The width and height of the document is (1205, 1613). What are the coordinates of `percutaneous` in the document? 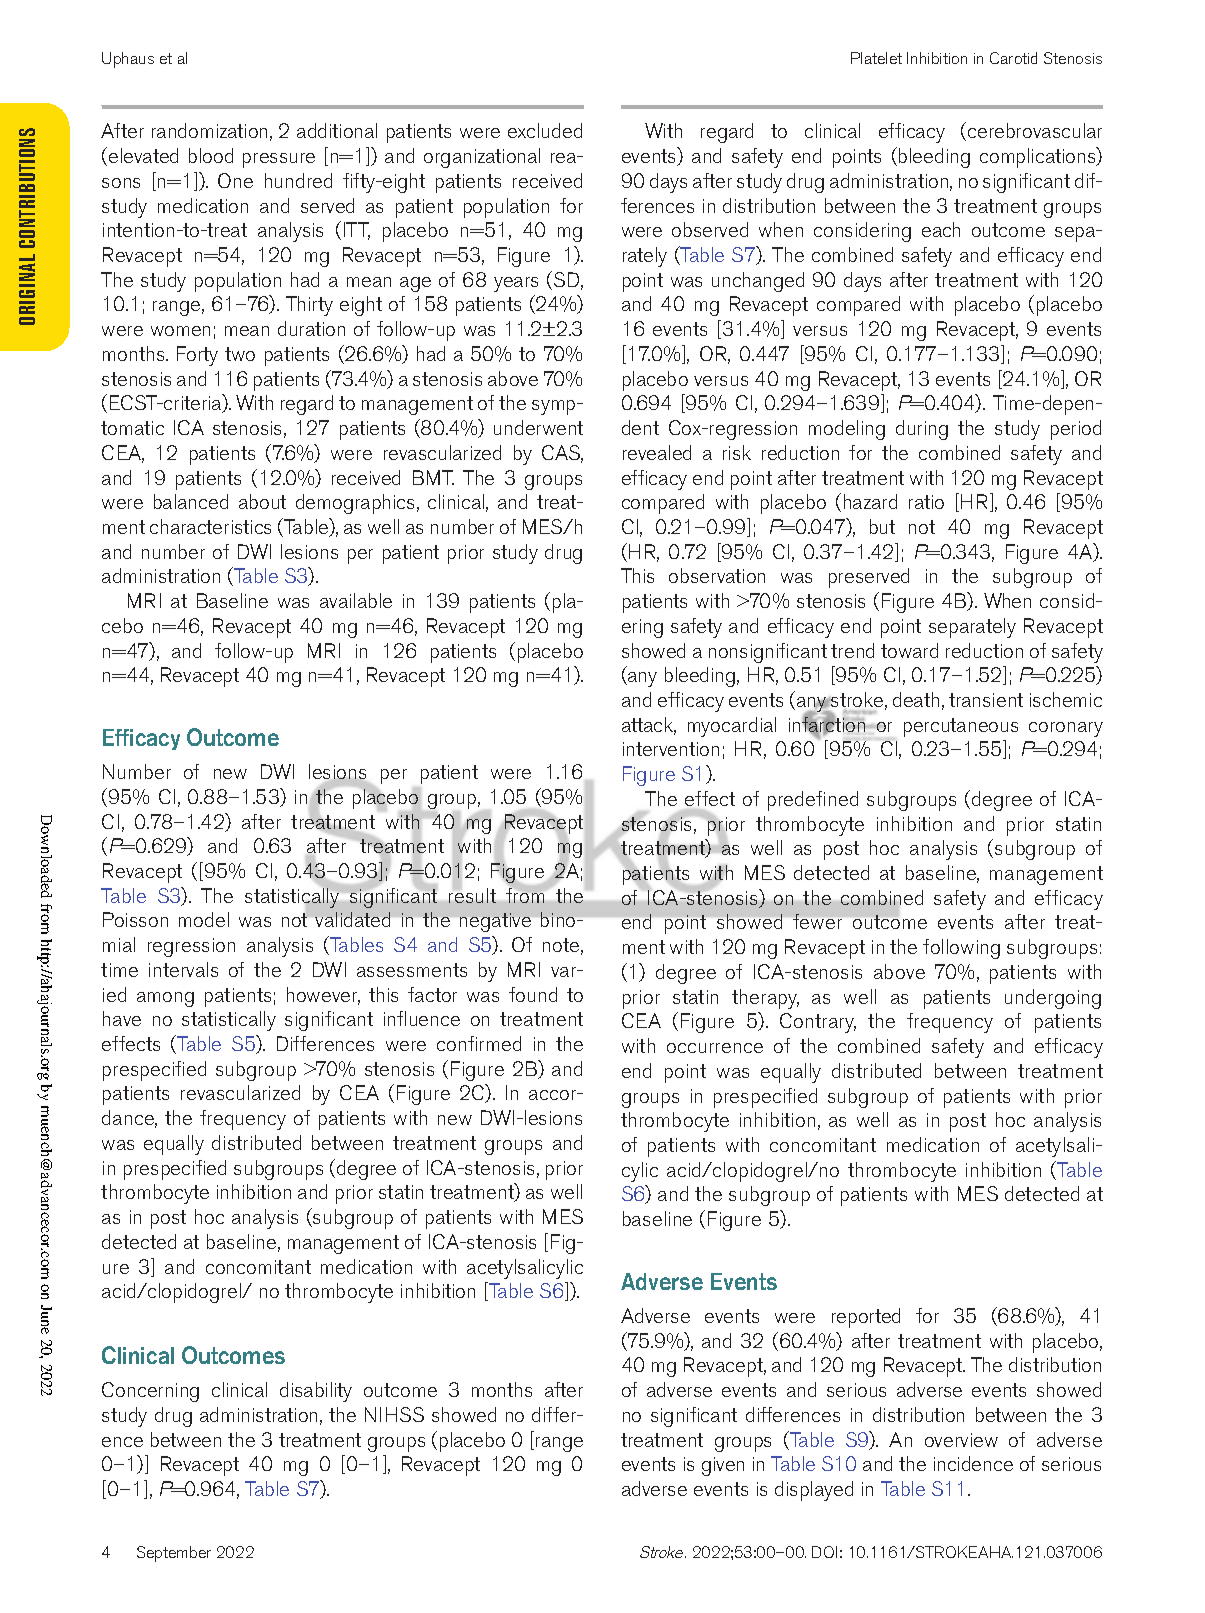 It's located at (961, 727).
